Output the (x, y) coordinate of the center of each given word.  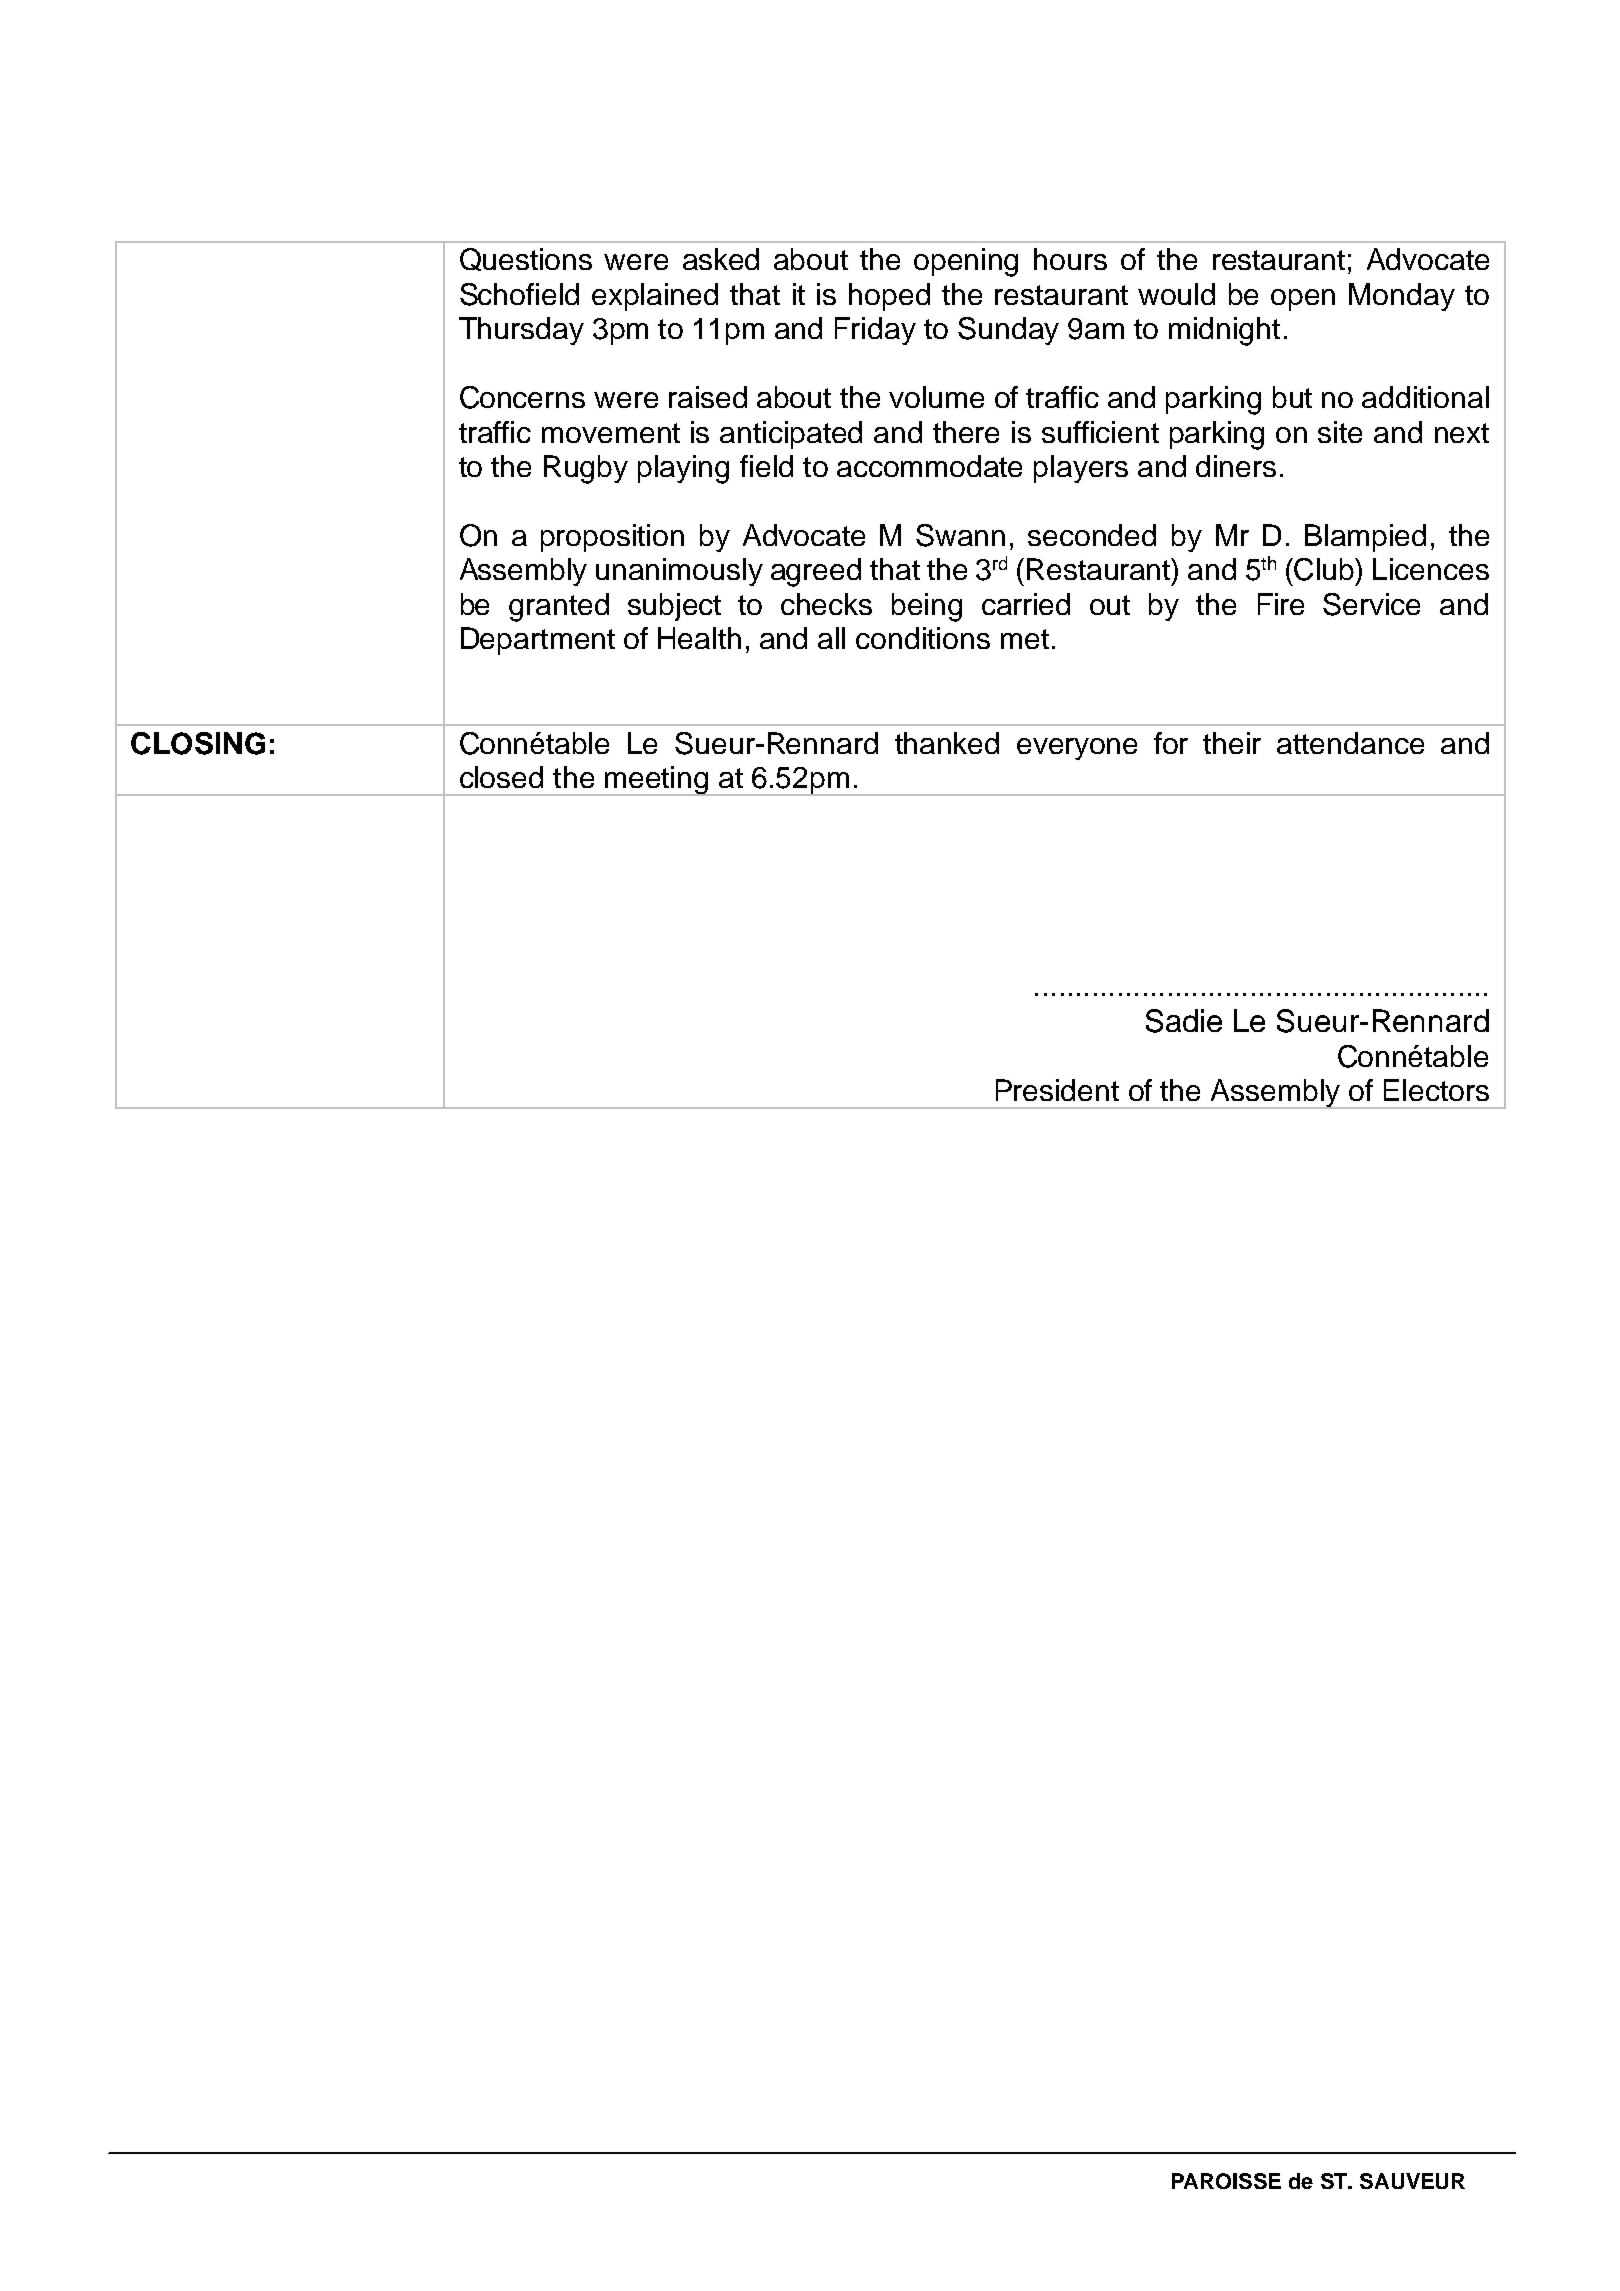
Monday (1402, 297)
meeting (657, 781)
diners (1236, 466)
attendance (1350, 743)
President (1057, 1090)
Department (538, 641)
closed (501, 777)
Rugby (586, 469)
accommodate (929, 466)
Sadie (1184, 1021)
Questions (526, 259)
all (831, 638)
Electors (1436, 1090)
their (1232, 743)
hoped (889, 297)
